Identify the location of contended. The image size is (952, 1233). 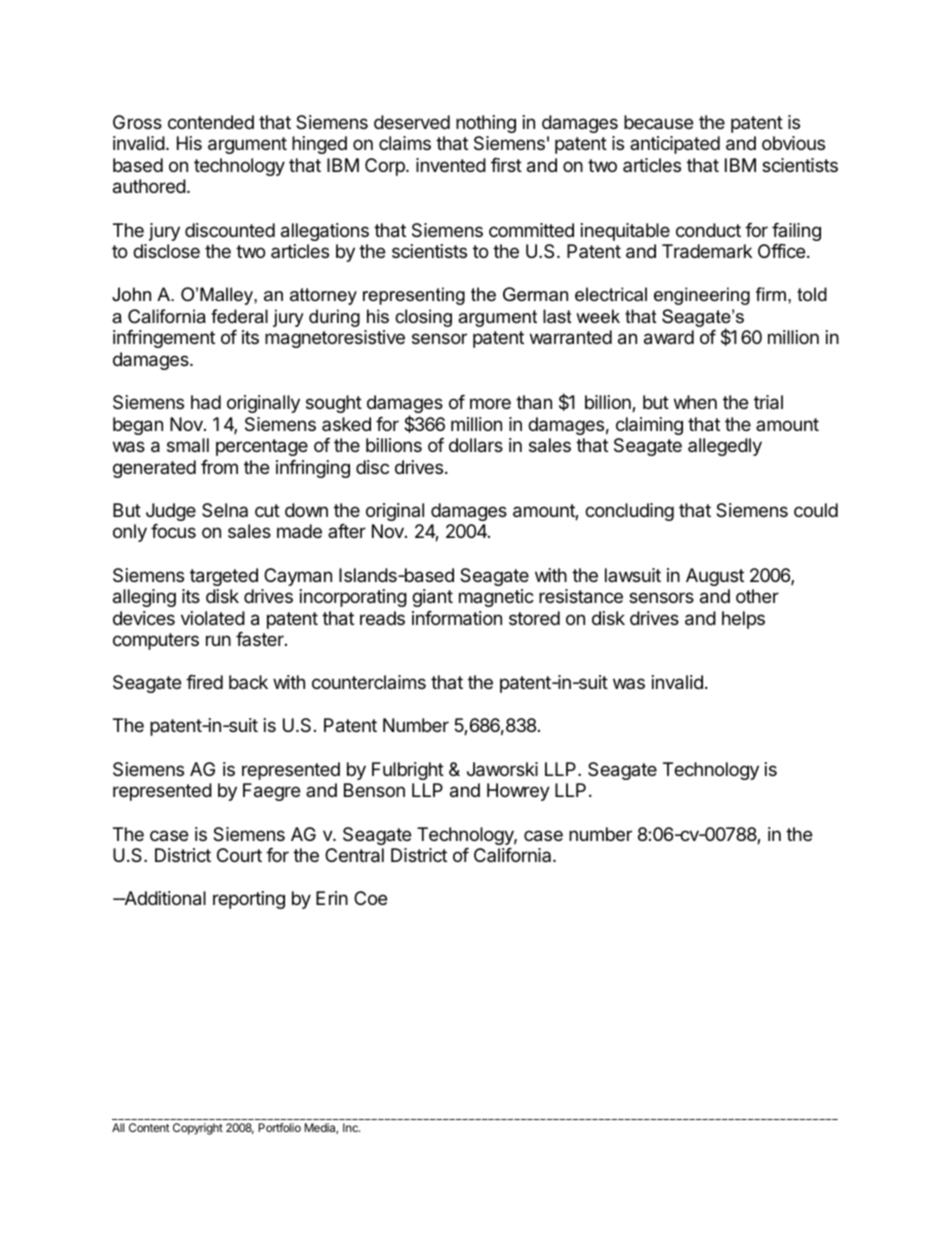
(211, 122).
